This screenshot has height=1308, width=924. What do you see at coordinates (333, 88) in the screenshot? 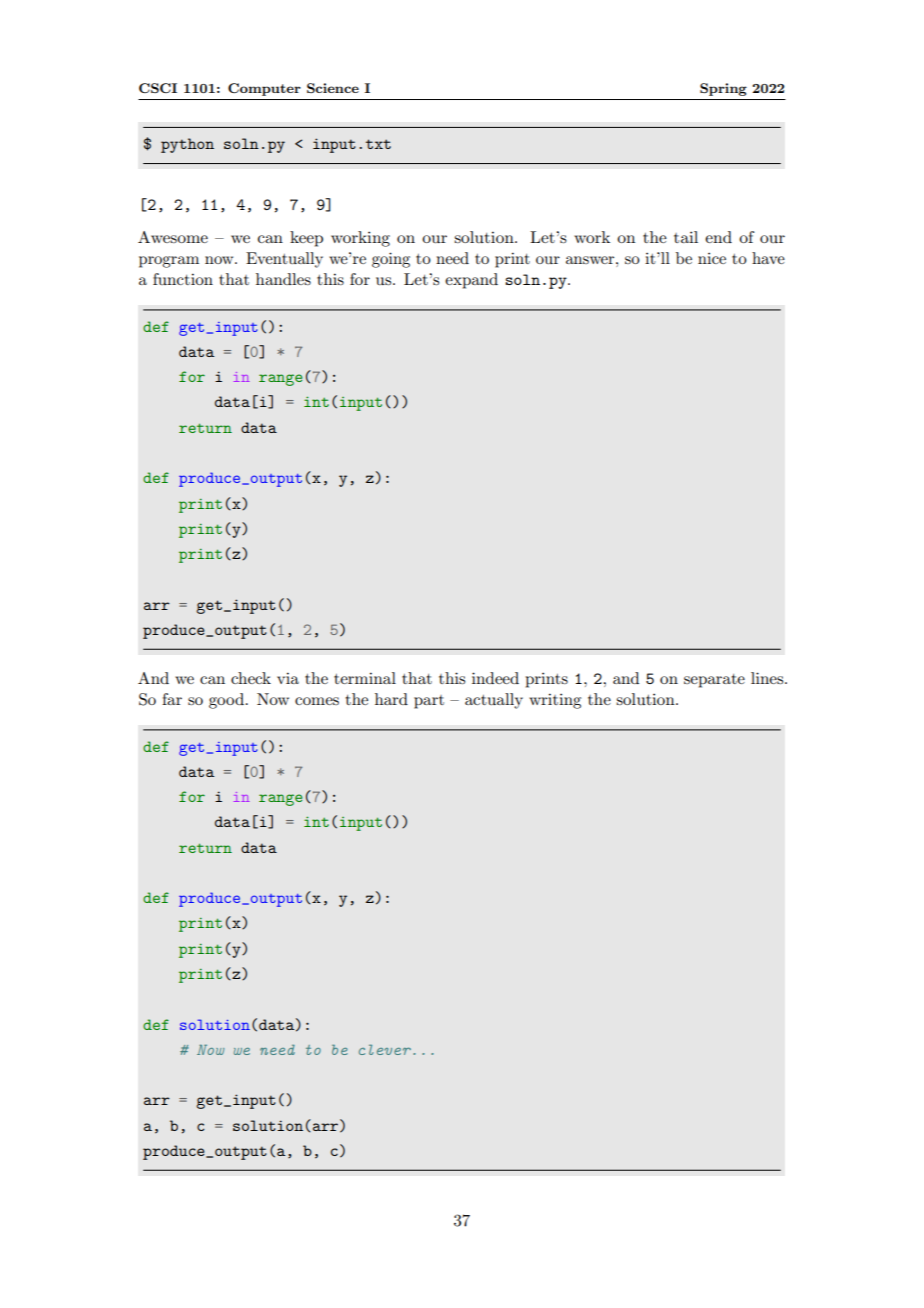
I see `Science` at bounding box center [333, 88].
